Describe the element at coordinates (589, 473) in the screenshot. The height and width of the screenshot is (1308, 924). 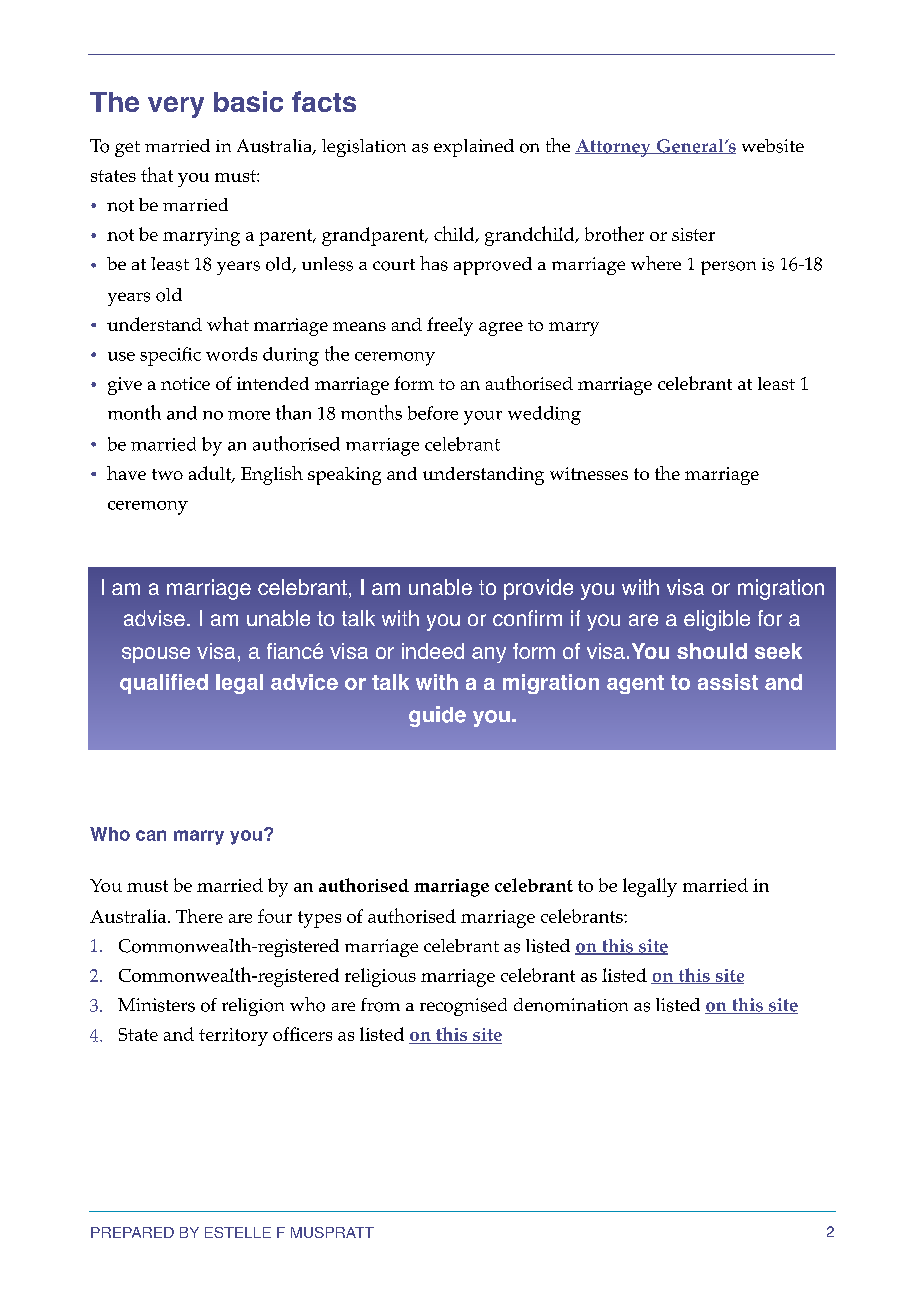
I see `witnesses` at that location.
